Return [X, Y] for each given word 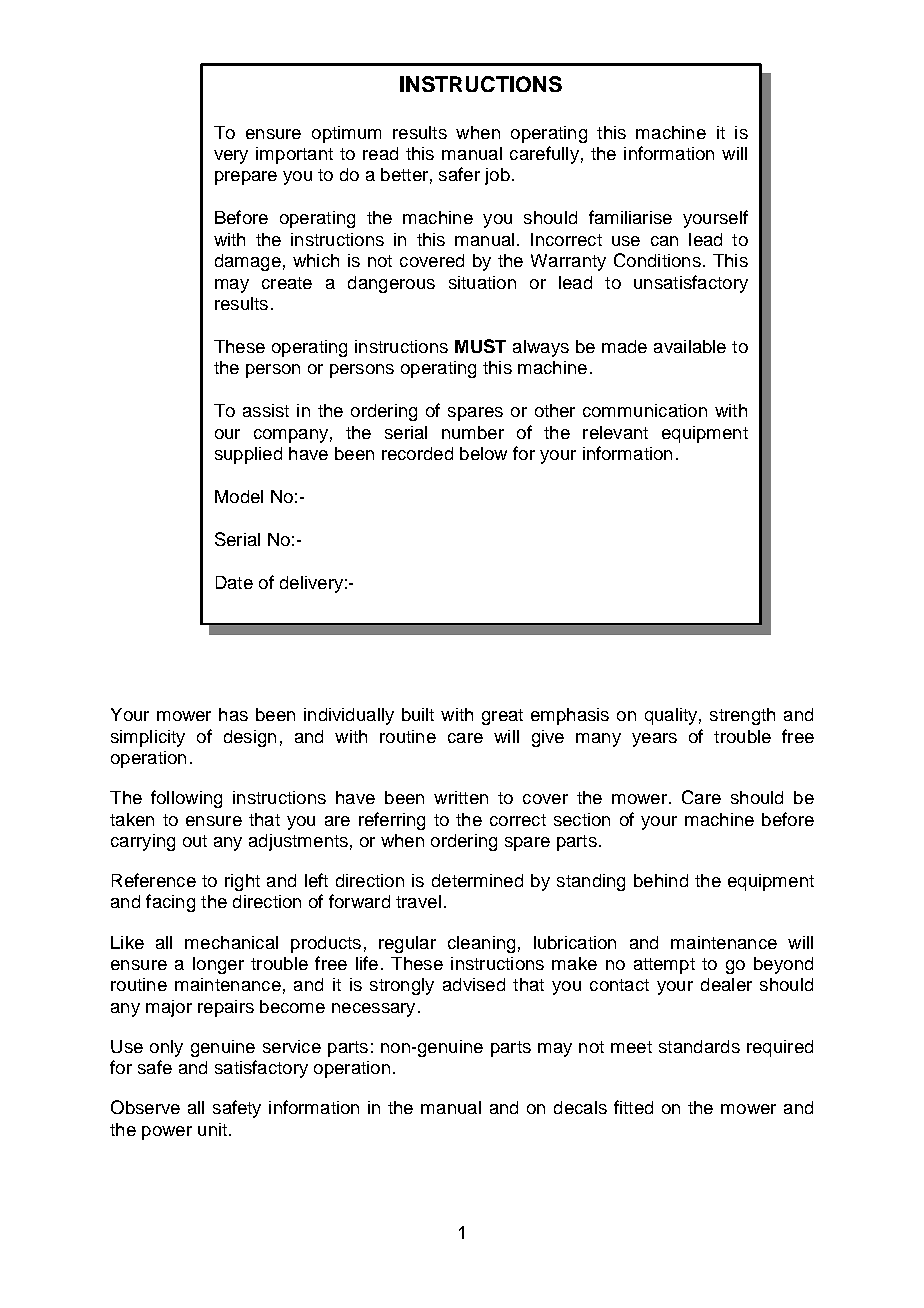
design [250, 738]
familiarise [630, 217]
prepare [246, 178]
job [497, 176]
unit [212, 1129]
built [418, 714]
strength [742, 716]
